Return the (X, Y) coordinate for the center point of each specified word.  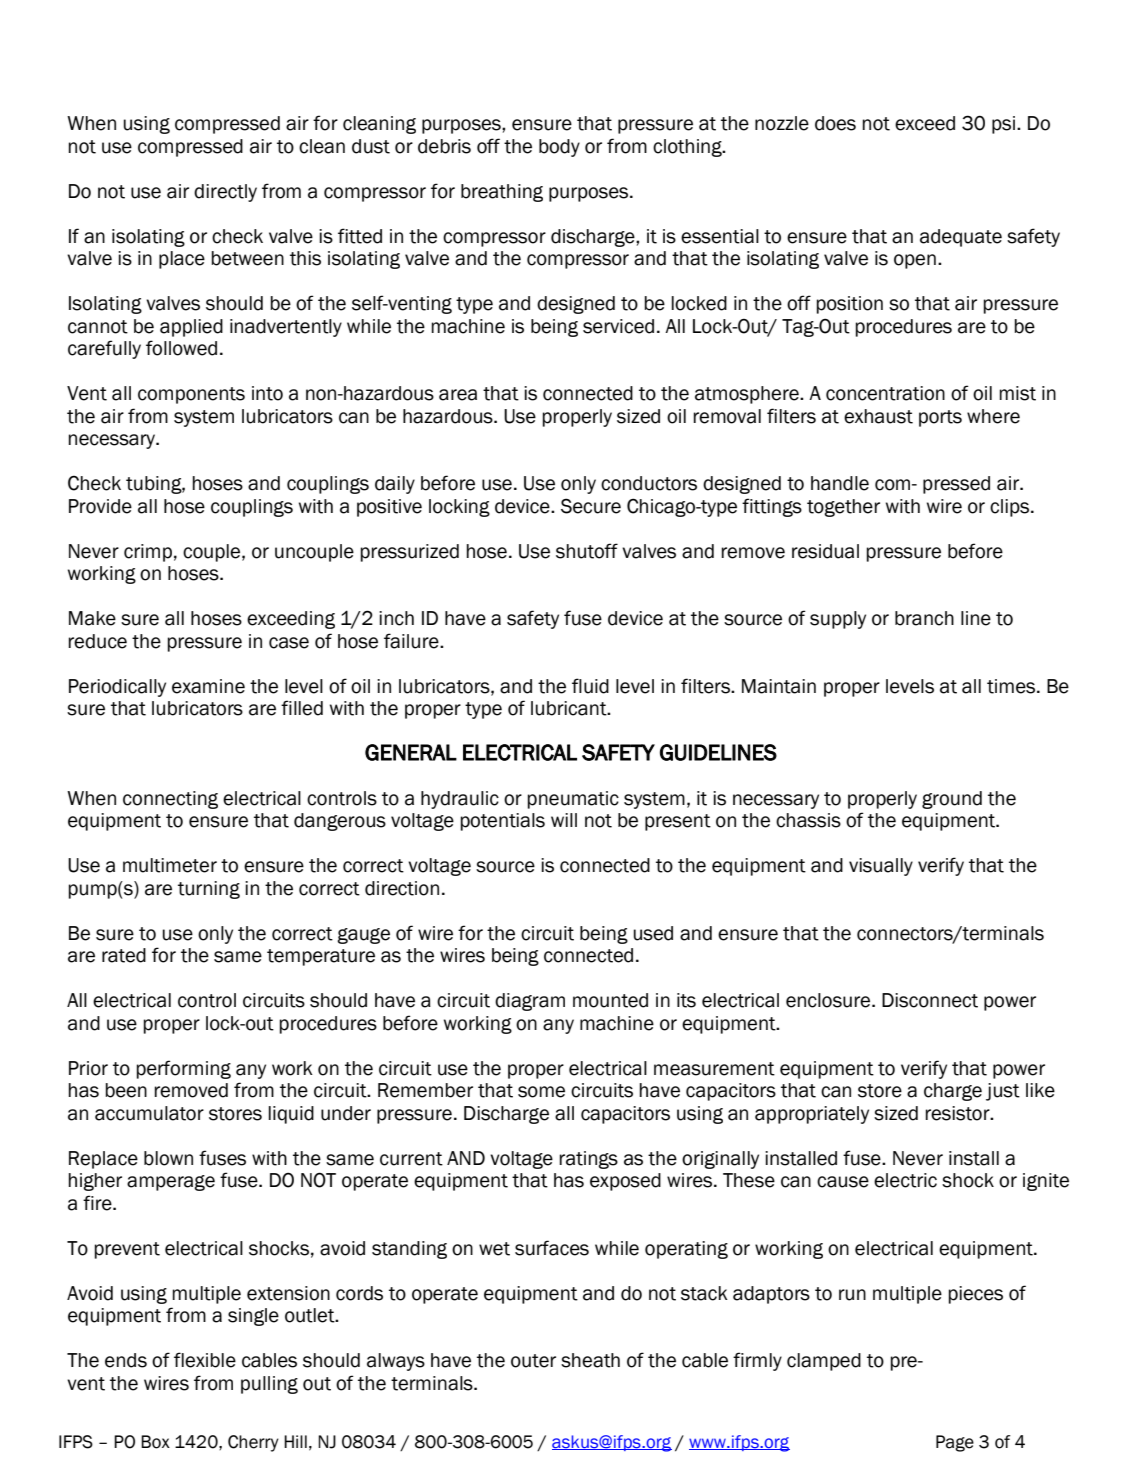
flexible (205, 1360)
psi (1005, 125)
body (559, 148)
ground (952, 800)
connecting (170, 800)
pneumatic (573, 800)
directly (225, 193)
